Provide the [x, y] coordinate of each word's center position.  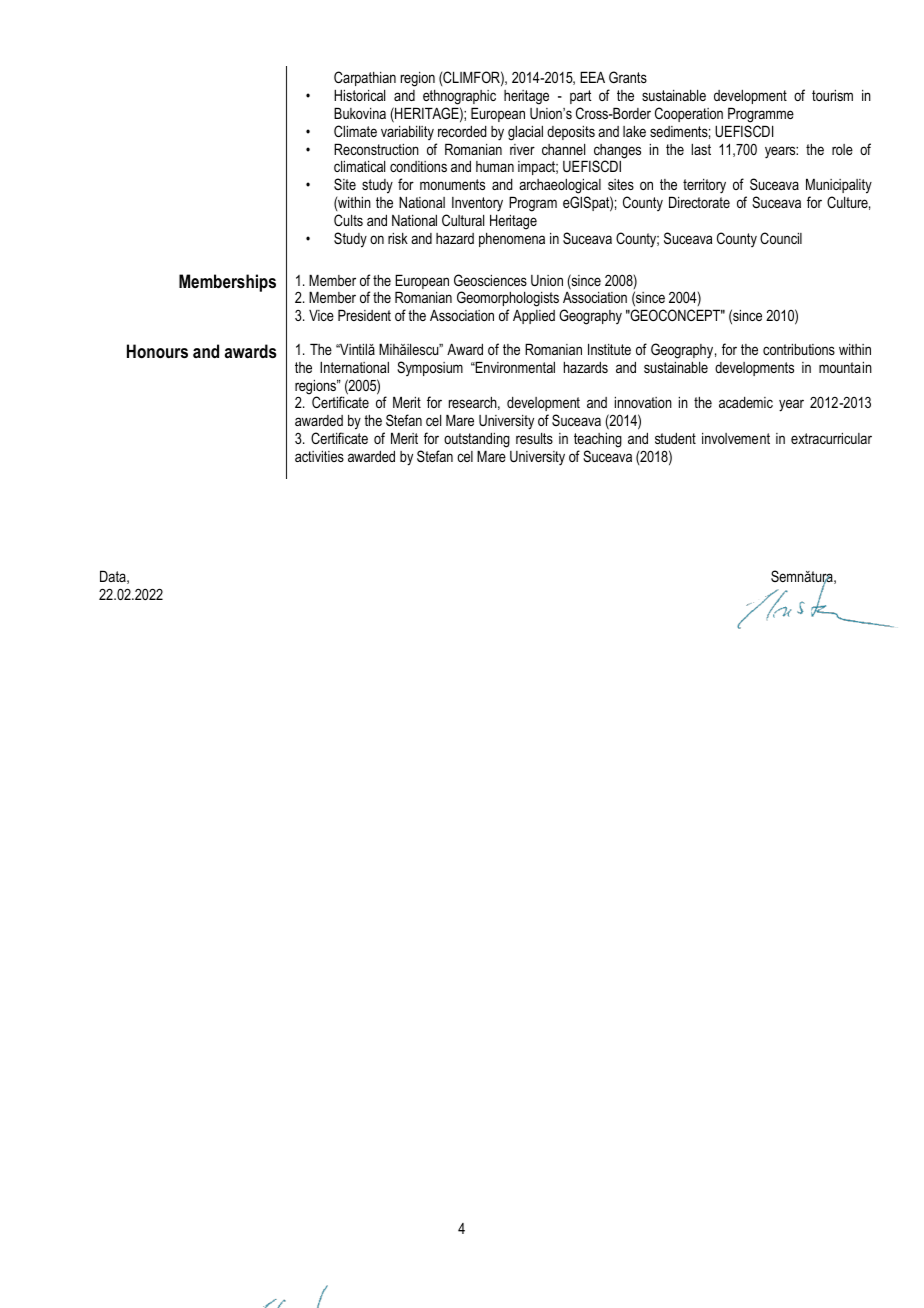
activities [319, 456]
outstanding [477, 440]
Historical [359, 95]
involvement [736, 438]
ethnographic [459, 97]
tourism [832, 95]
